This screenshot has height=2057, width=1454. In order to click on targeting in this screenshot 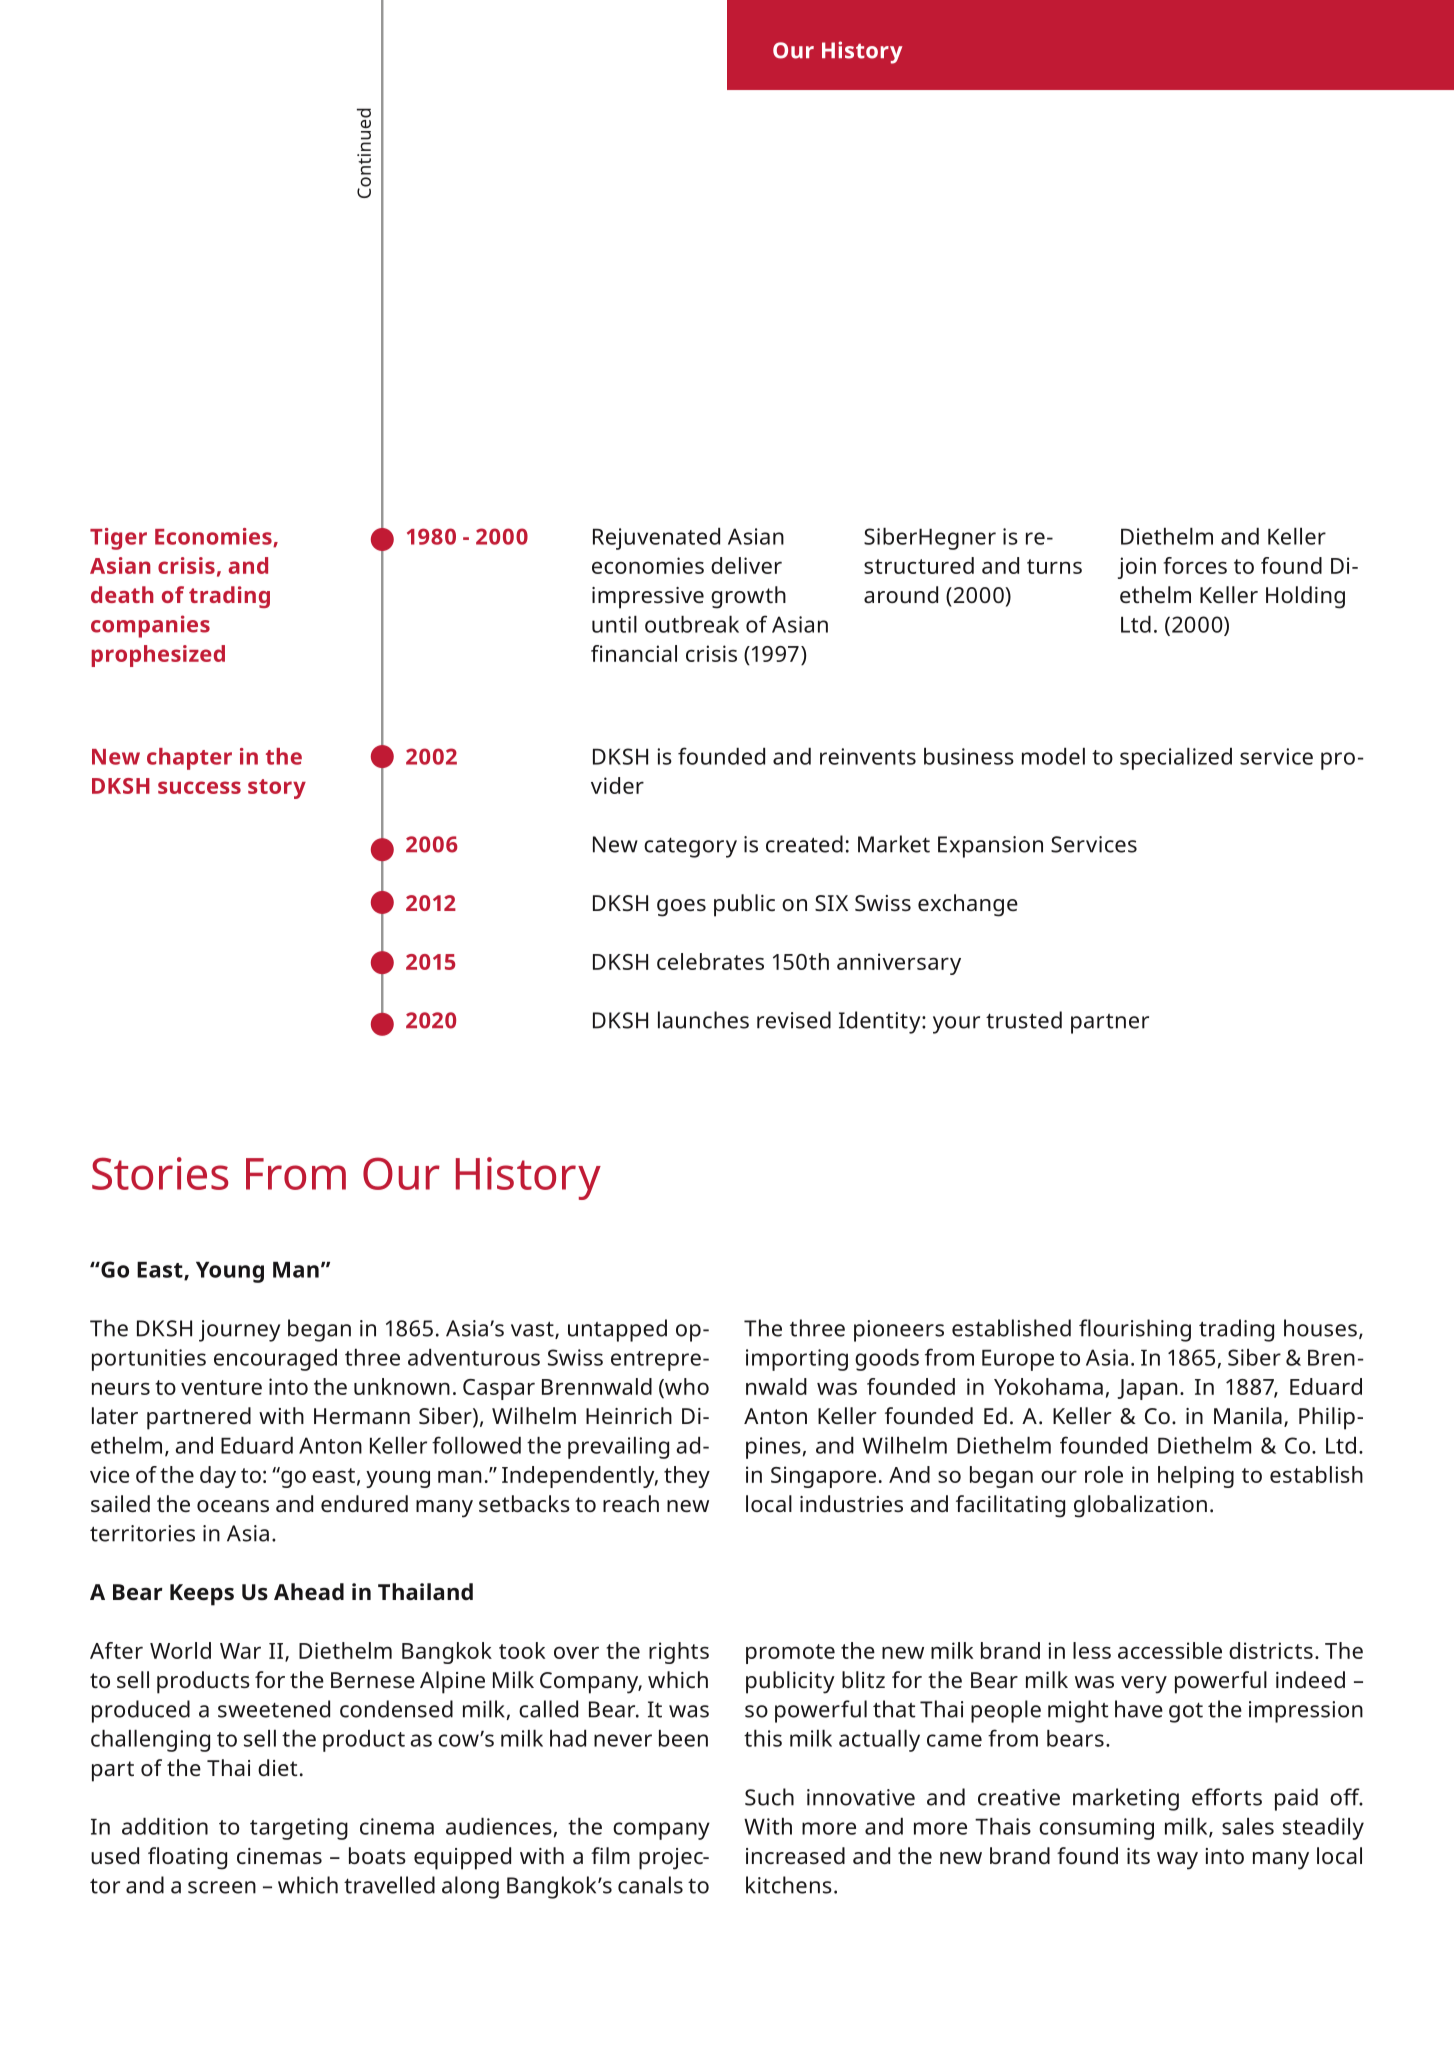, I will do `click(299, 1829)`.
